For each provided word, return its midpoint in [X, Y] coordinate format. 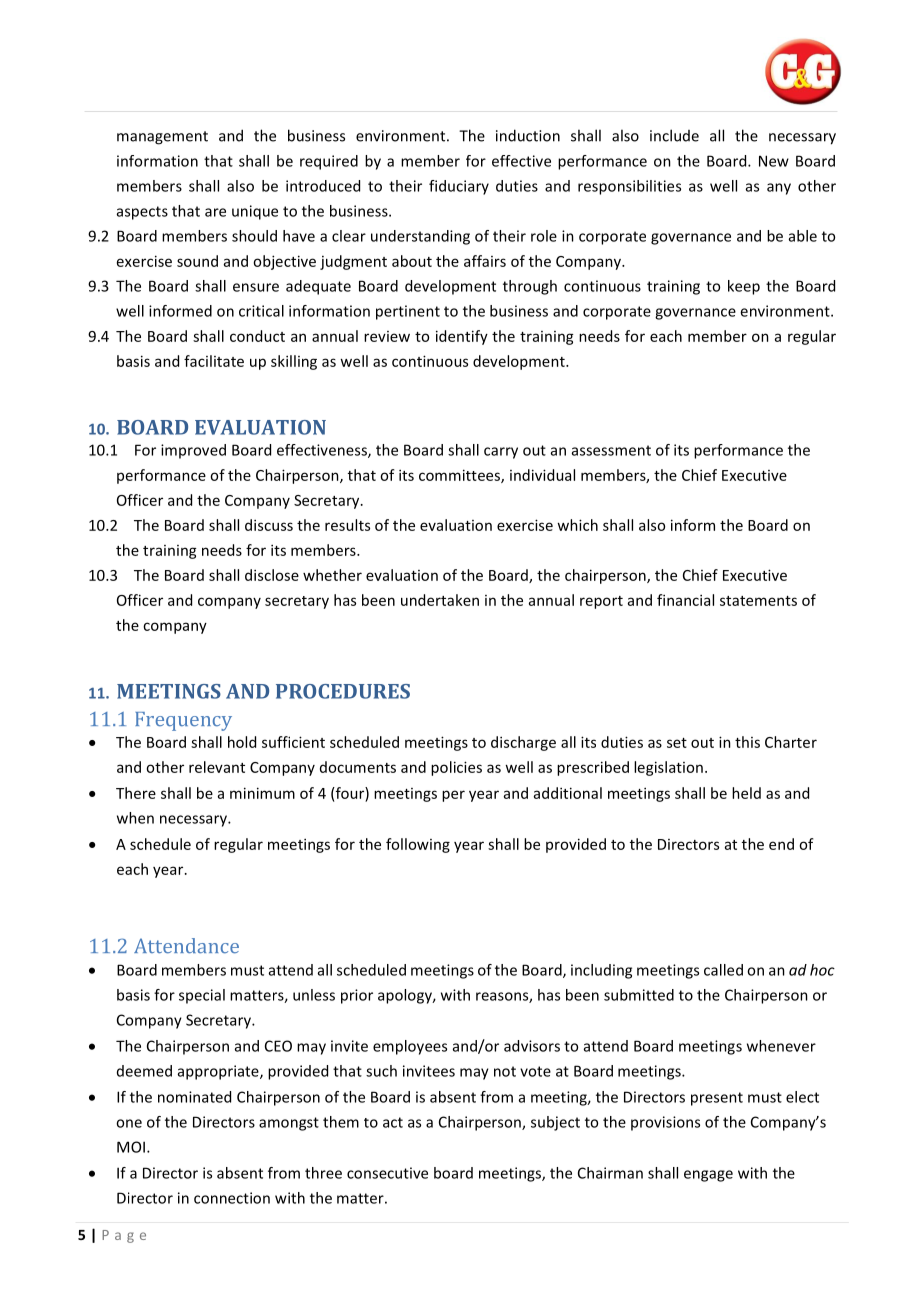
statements [758, 601]
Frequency [183, 721]
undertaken [440, 600]
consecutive [387, 1173]
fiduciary [459, 187]
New [774, 161]
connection [232, 1198]
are [215, 212]
